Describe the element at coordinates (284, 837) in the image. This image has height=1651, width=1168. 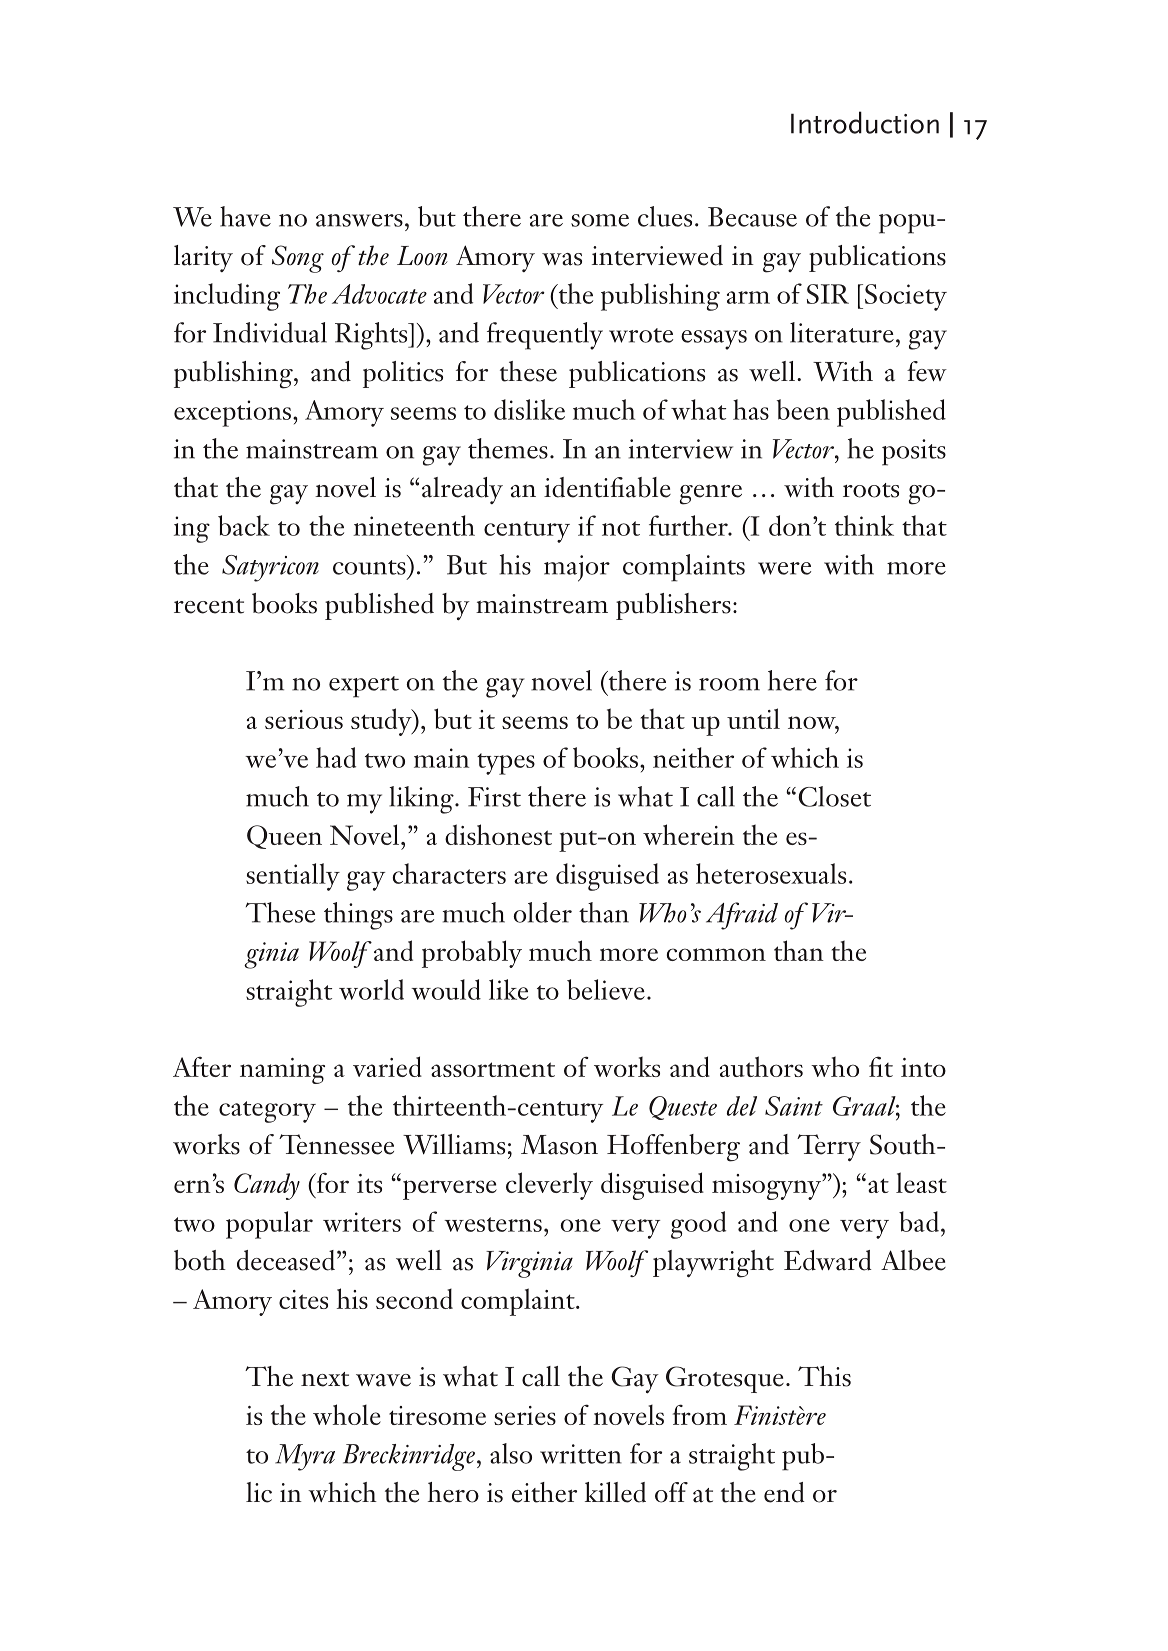
I see `Queen` at that location.
